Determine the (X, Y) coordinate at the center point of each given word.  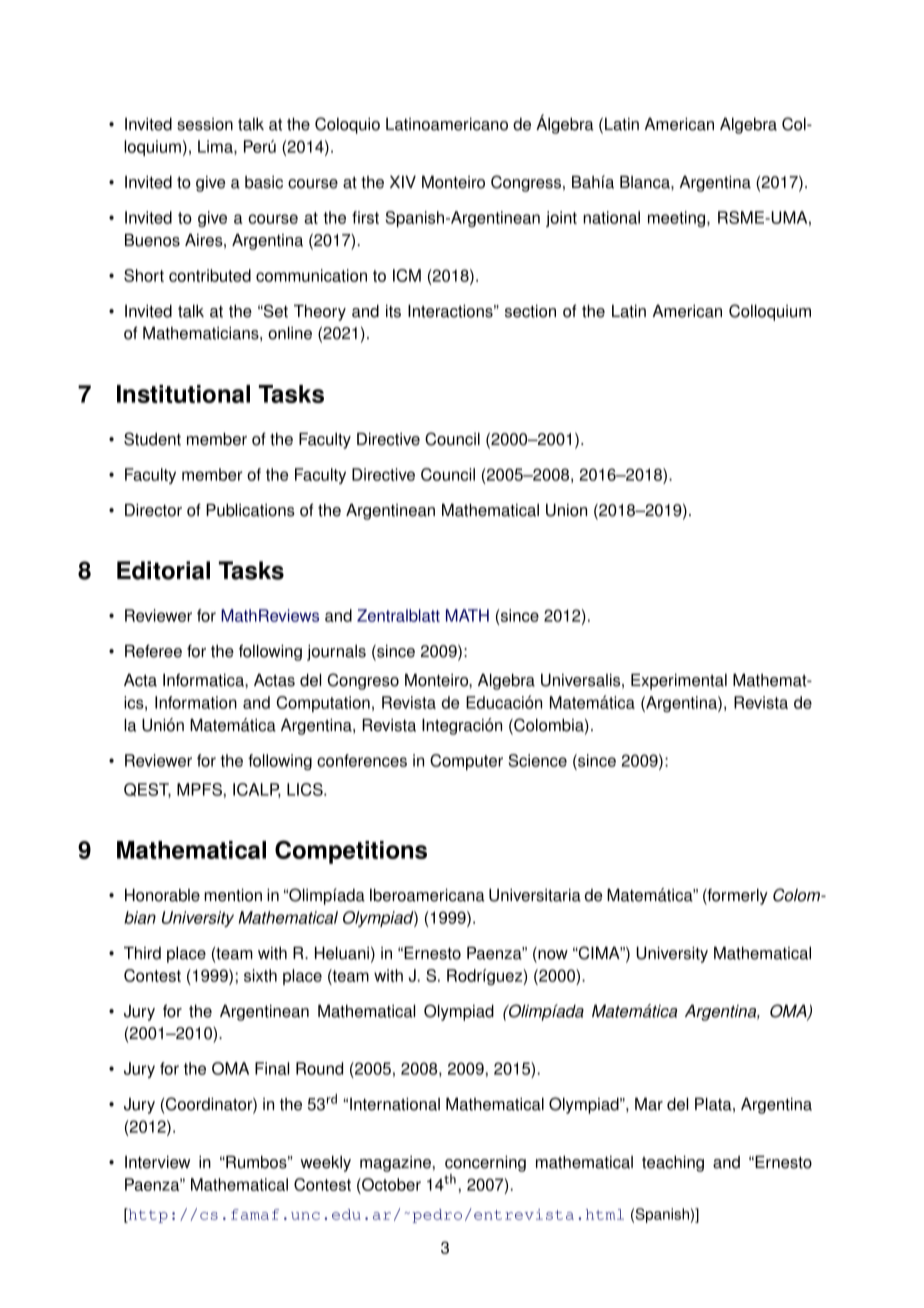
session (205, 124)
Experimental (679, 682)
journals (336, 653)
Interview (157, 1162)
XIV (403, 182)
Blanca (646, 182)
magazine (395, 1164)
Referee (153, 651)
